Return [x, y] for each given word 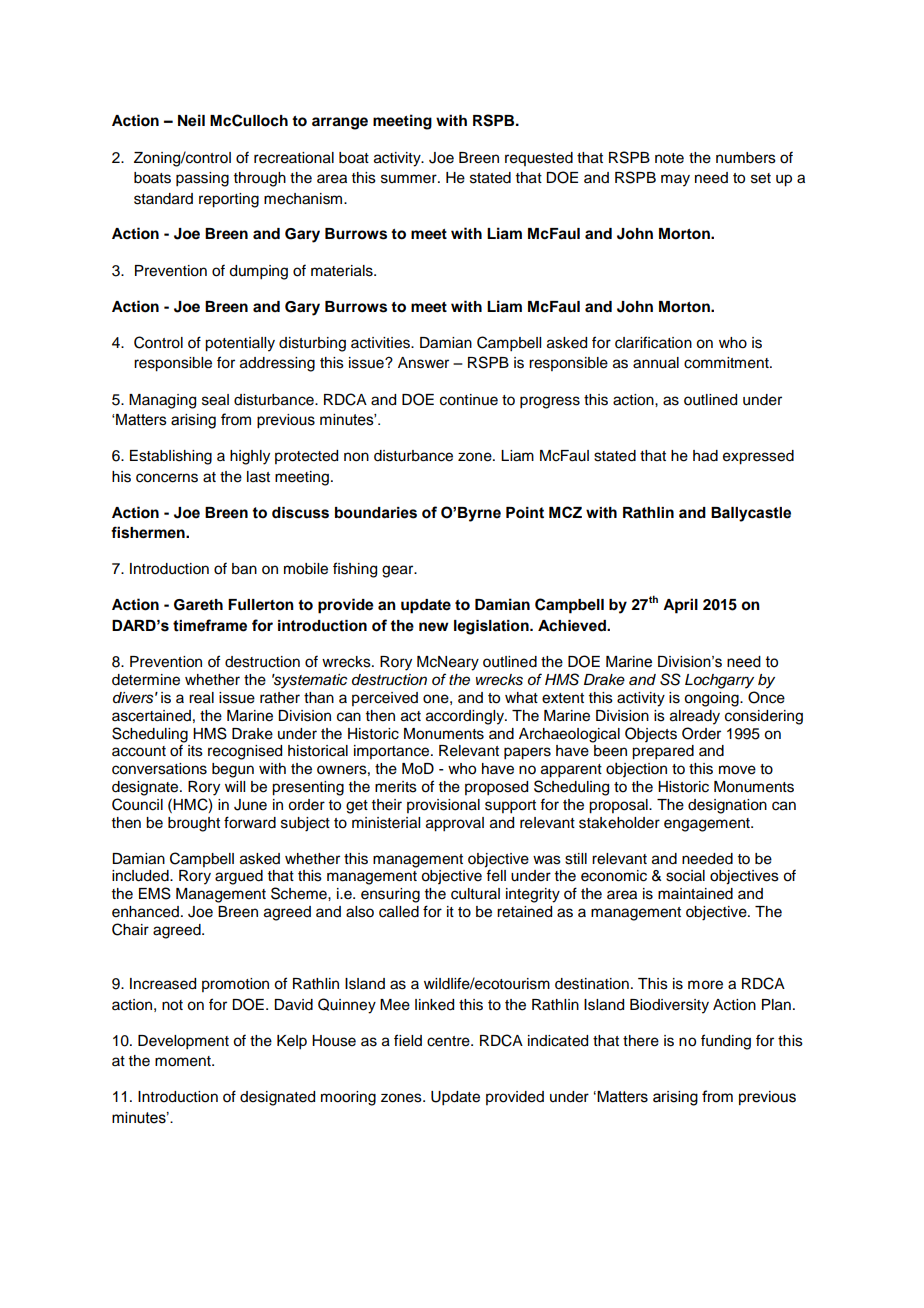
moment [184, 1061]
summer [410, 179]
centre [449, 1041]
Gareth [198, 605]
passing [202, 179]
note [669, 158]
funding [726, 1042]
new [434, 627]
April [680, 606]
